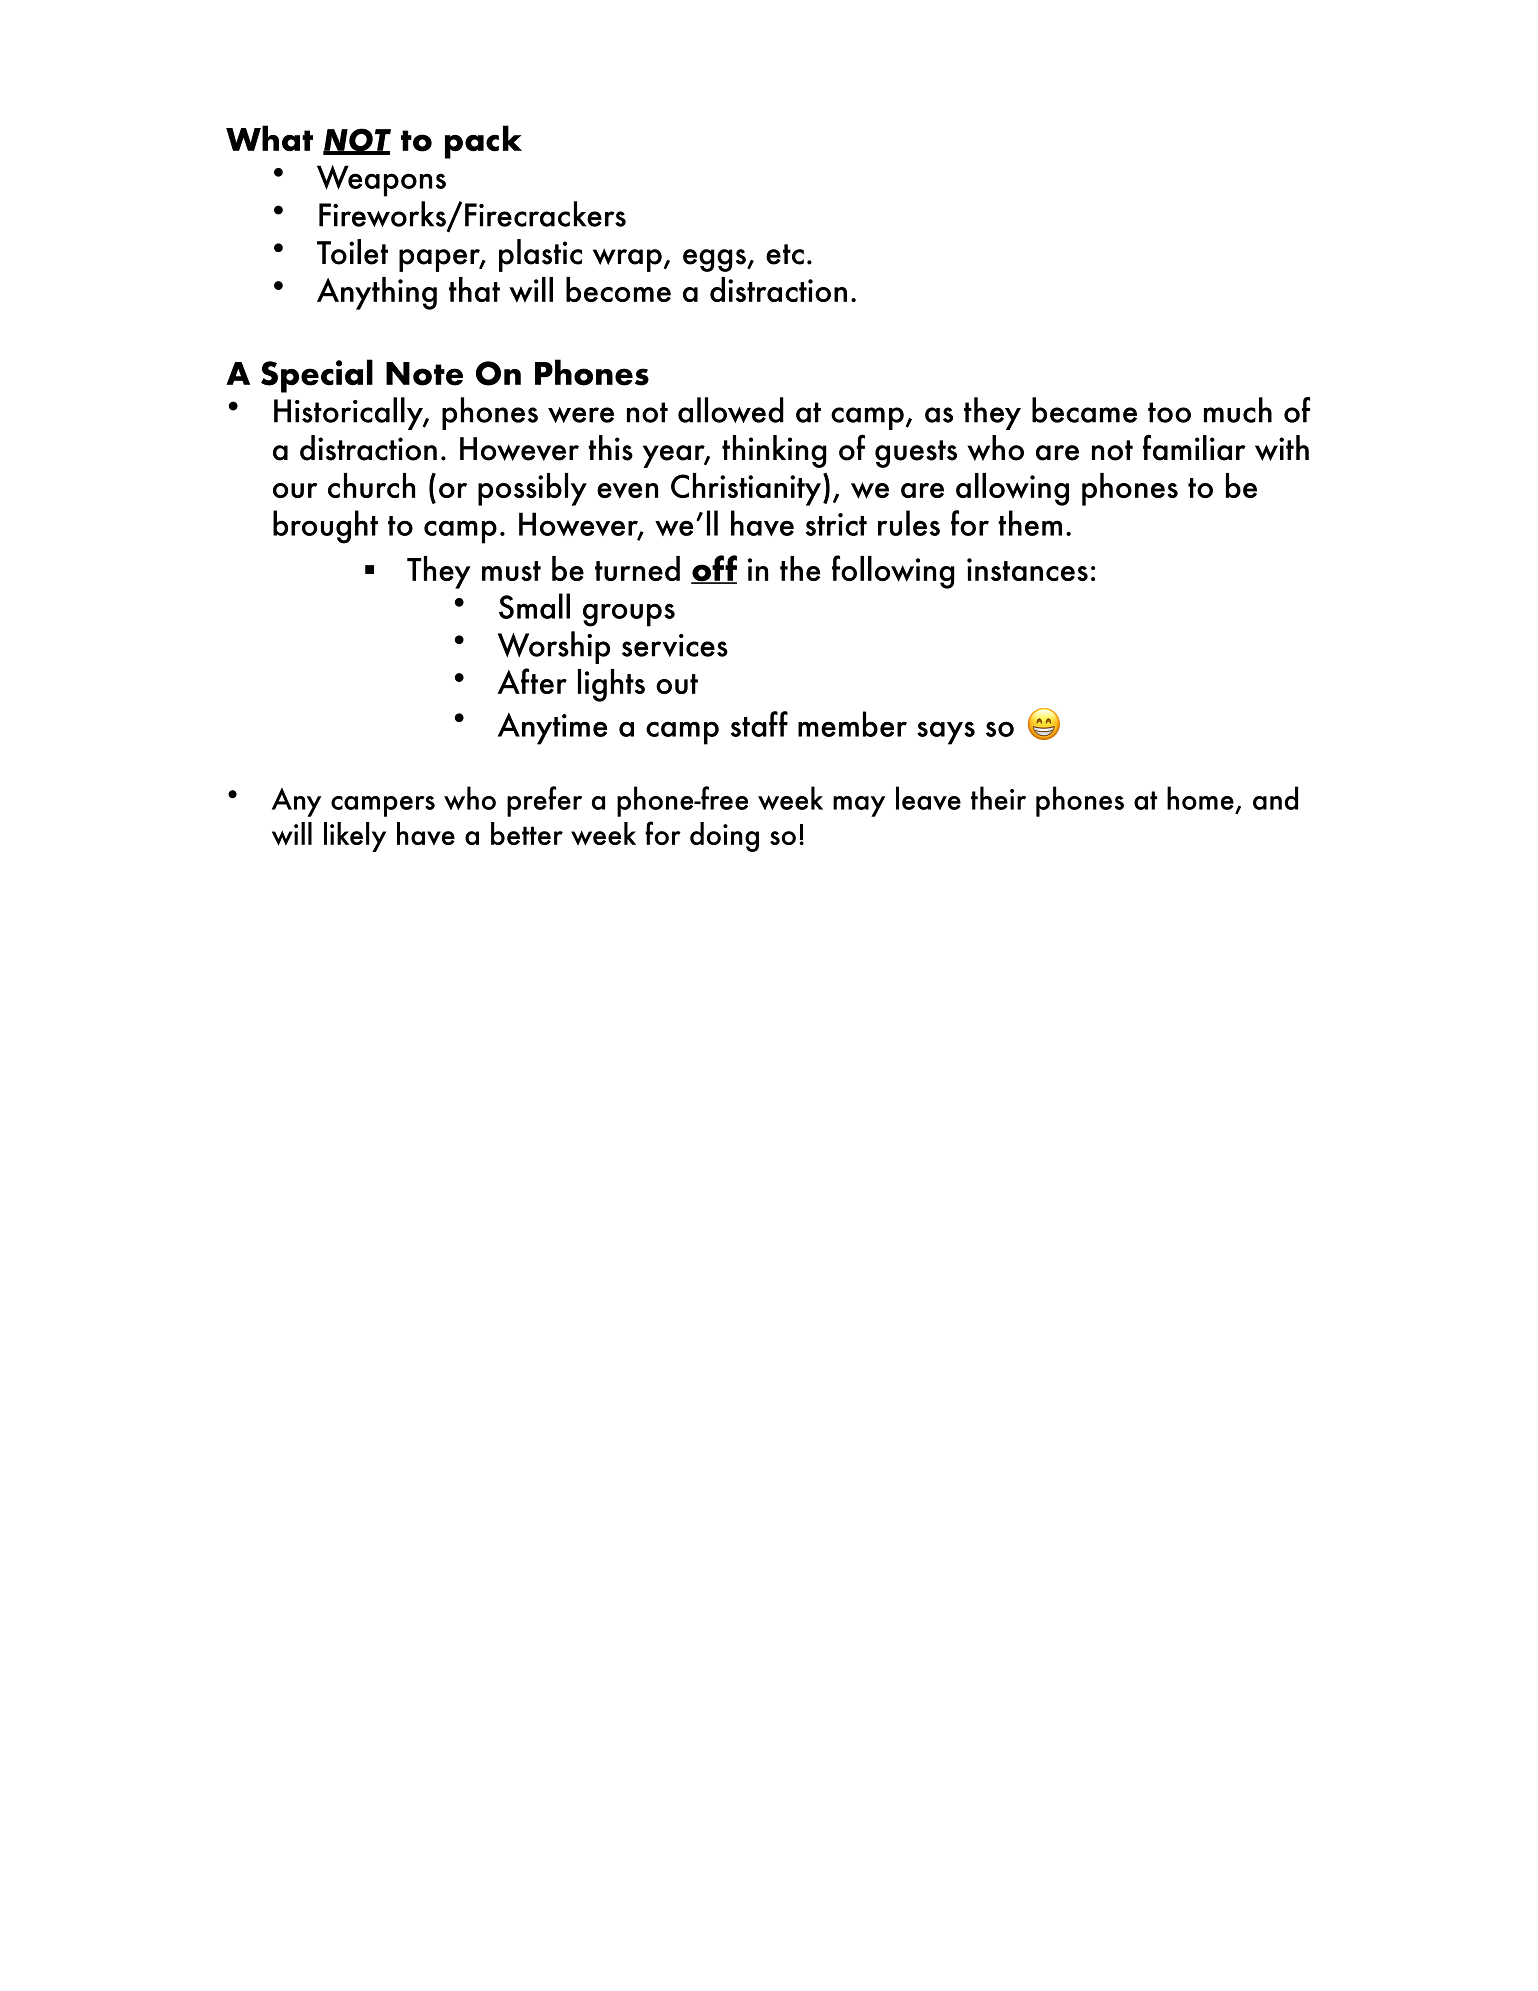 This page has width=1538, height=1991. Describe the element at coordinates (371, 485) in the page. I see `church` at that location.
